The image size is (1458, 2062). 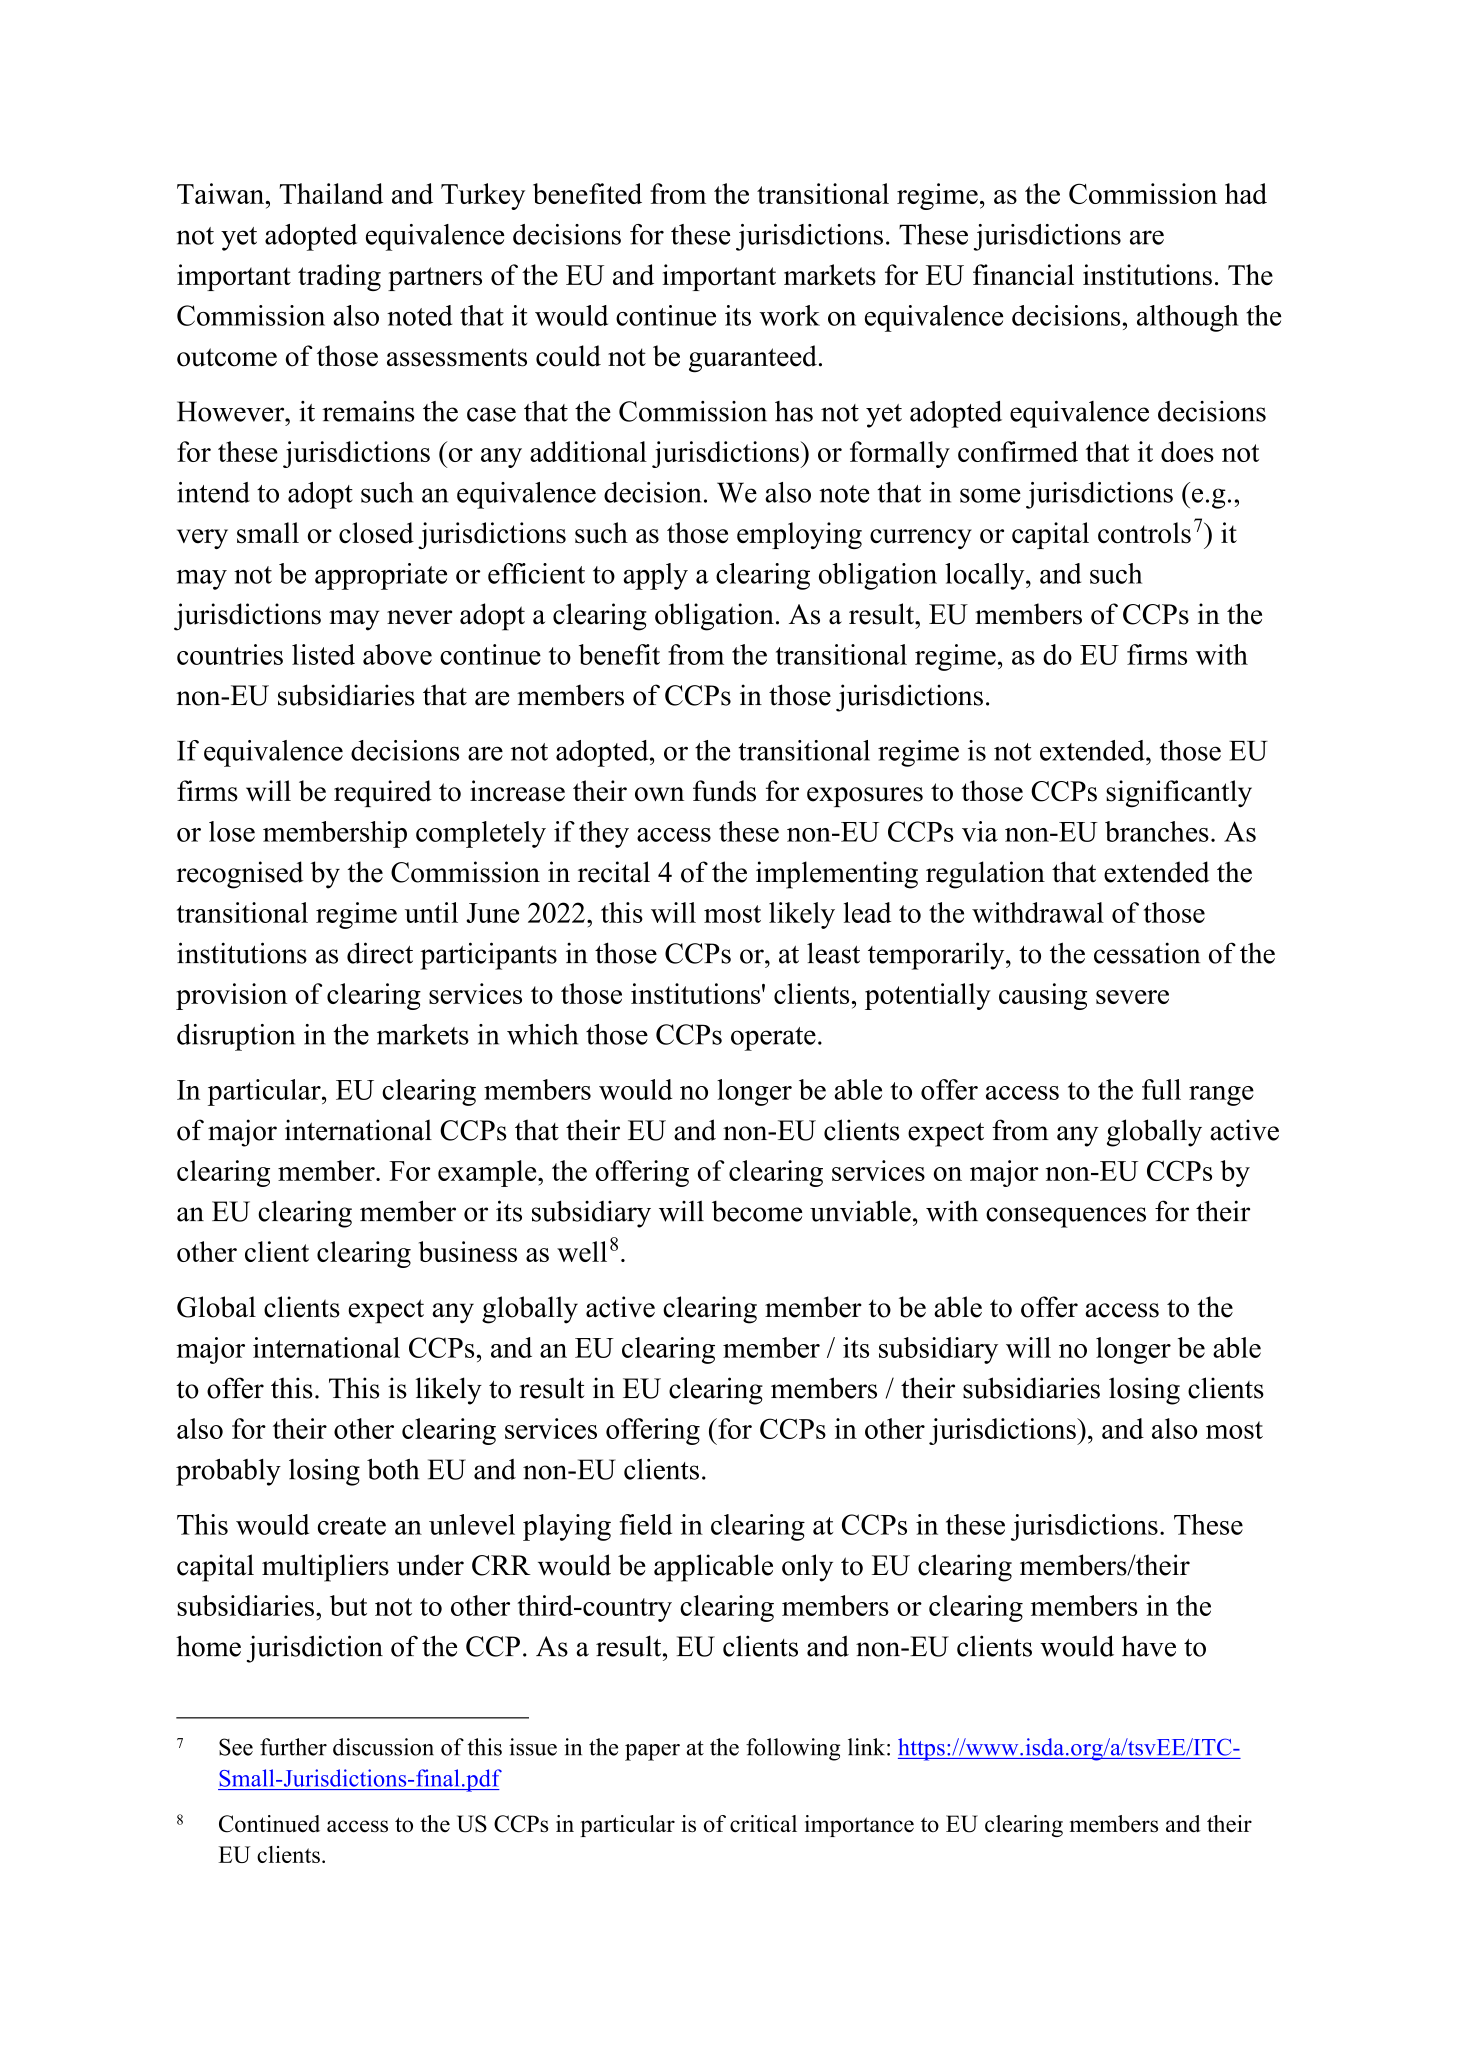 I want to click on required, so click(x=383, y=793).
